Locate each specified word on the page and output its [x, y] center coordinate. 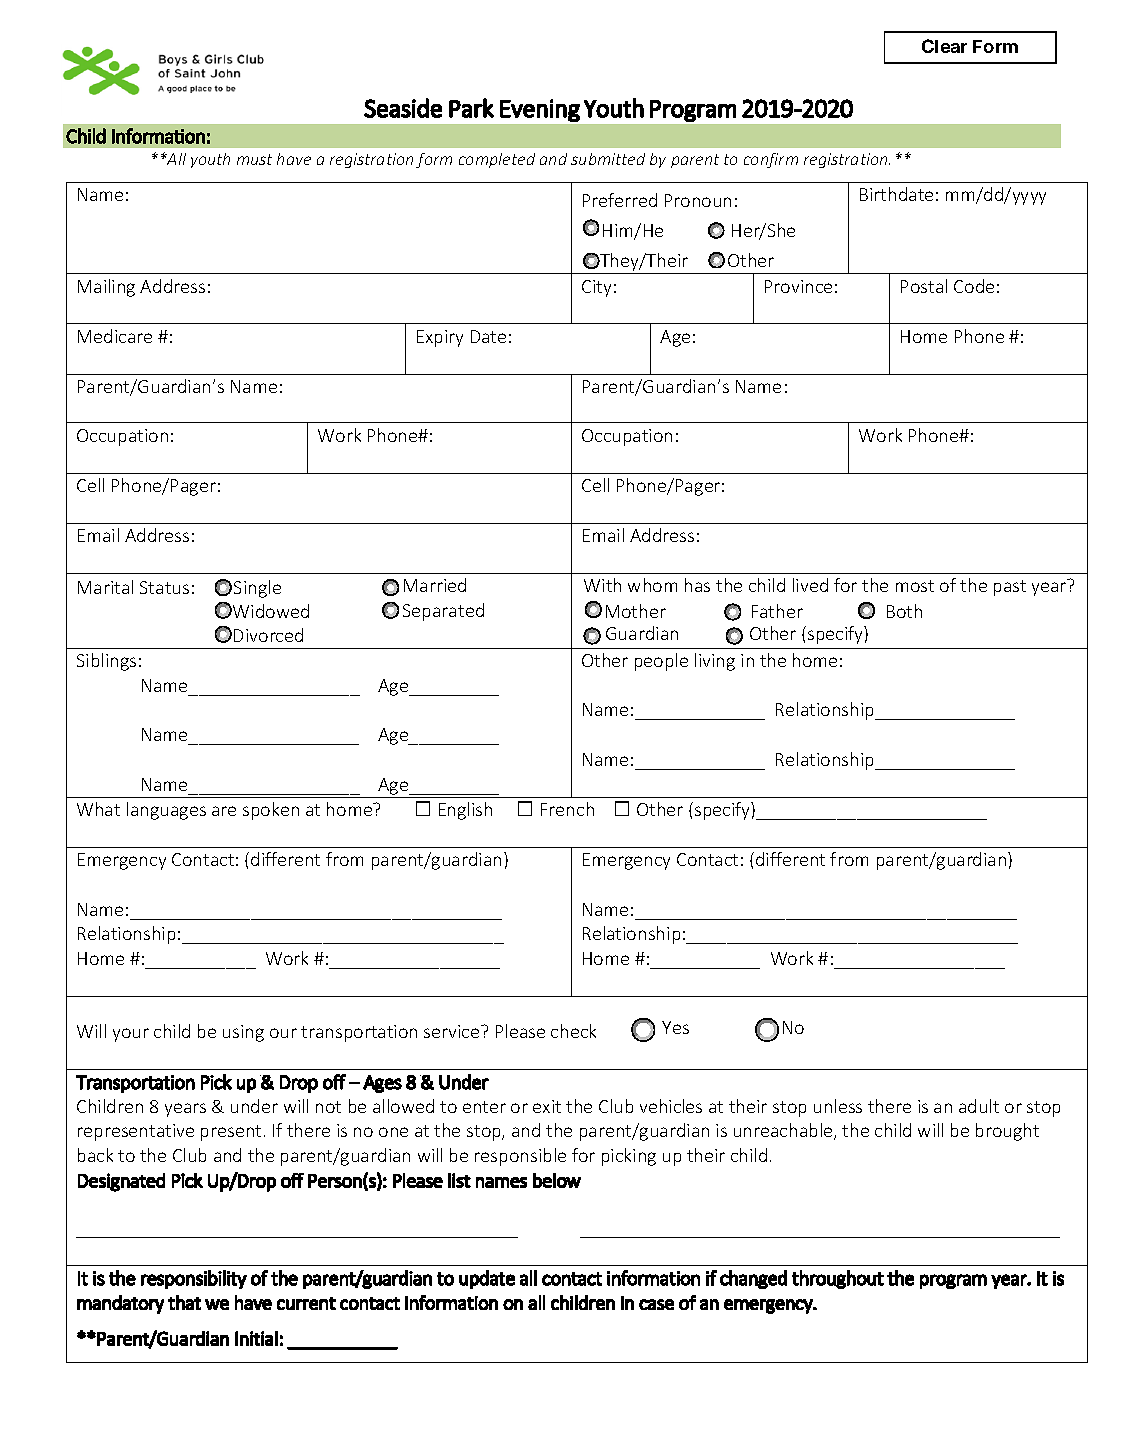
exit [547, 1106]
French [567, 809]
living [715, 662]
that [184, 1302]
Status [164, 587]
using [243, 1033]
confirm [771, 160]
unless [838, 1106]
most [915, 586]
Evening [540, 110]
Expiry [440, 338]
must [254, 159]
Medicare [115, 336]
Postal [924, 286]
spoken [271, 811]
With [602, 585]
